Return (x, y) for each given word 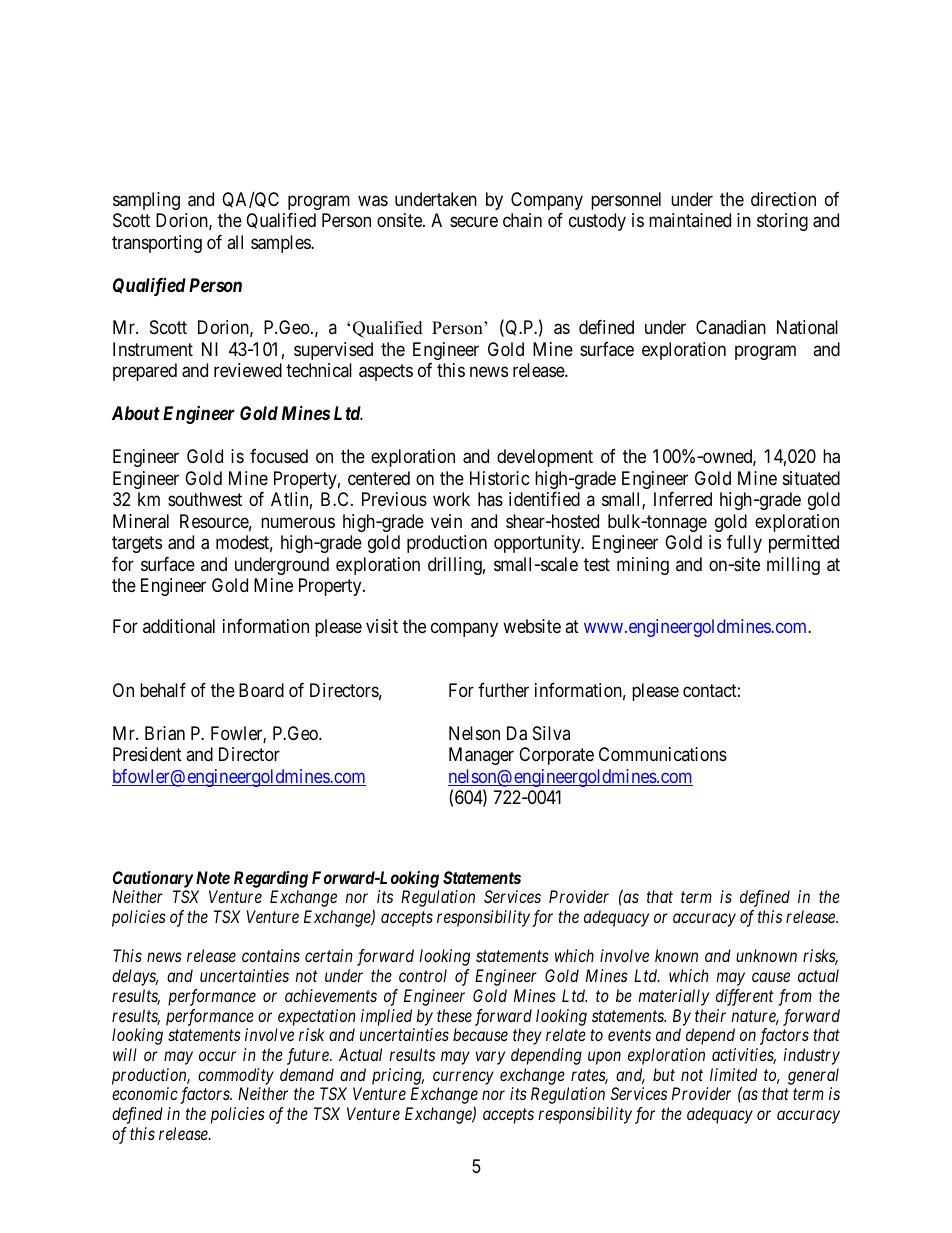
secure (474, 222)
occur (217, 1056)
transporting (157, 244)
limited (733, 1074)
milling (793, 566)
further (503, 690)
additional (179, 626)
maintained (690, 220)
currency (463, 1078)
